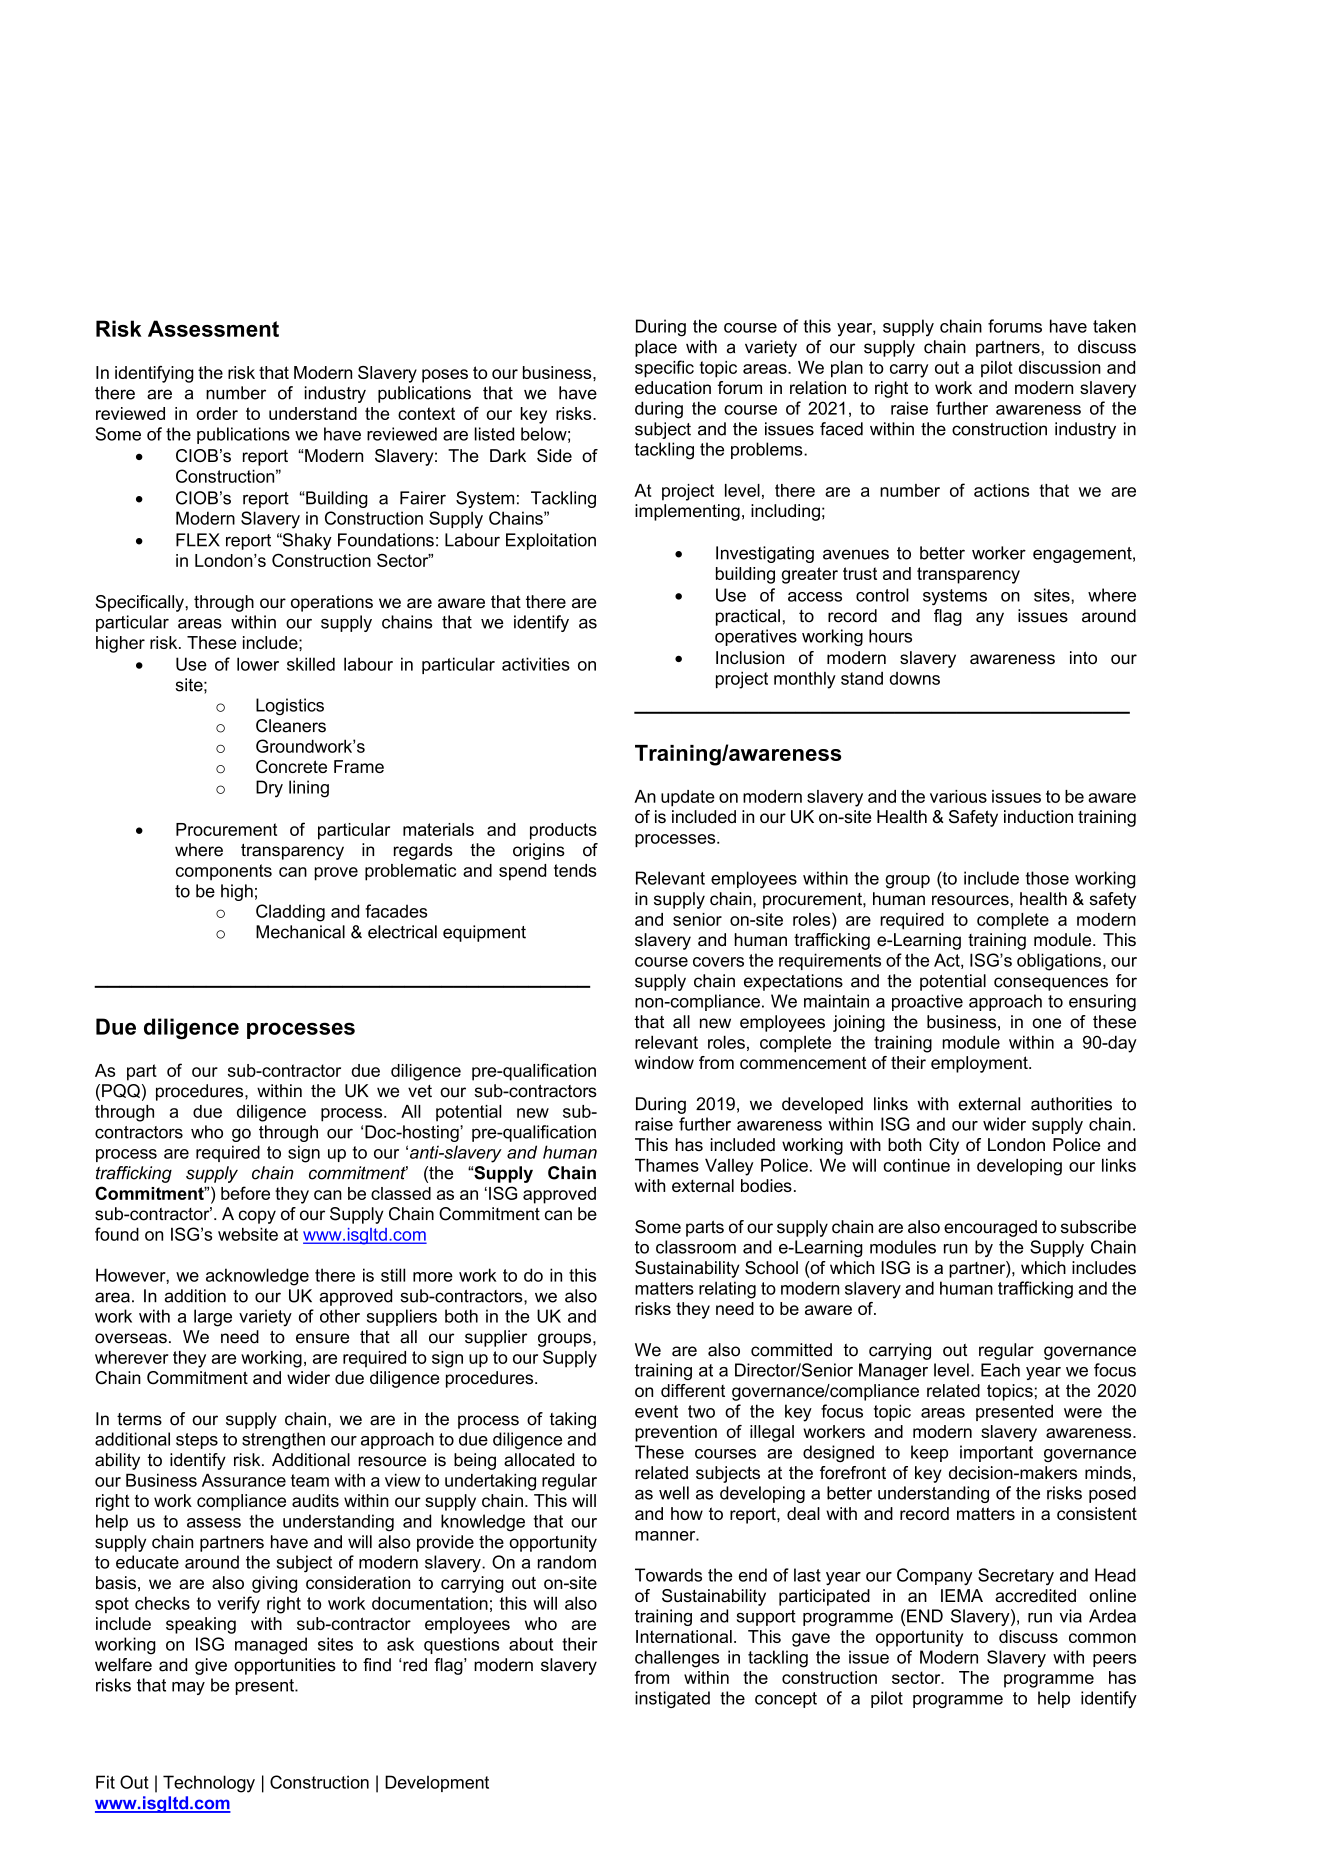 Image resolution: width=1326 pixels, height=1876 pixels. Describe the element at coordinates (980, 1064) in the document. I see `employment` at that location.
